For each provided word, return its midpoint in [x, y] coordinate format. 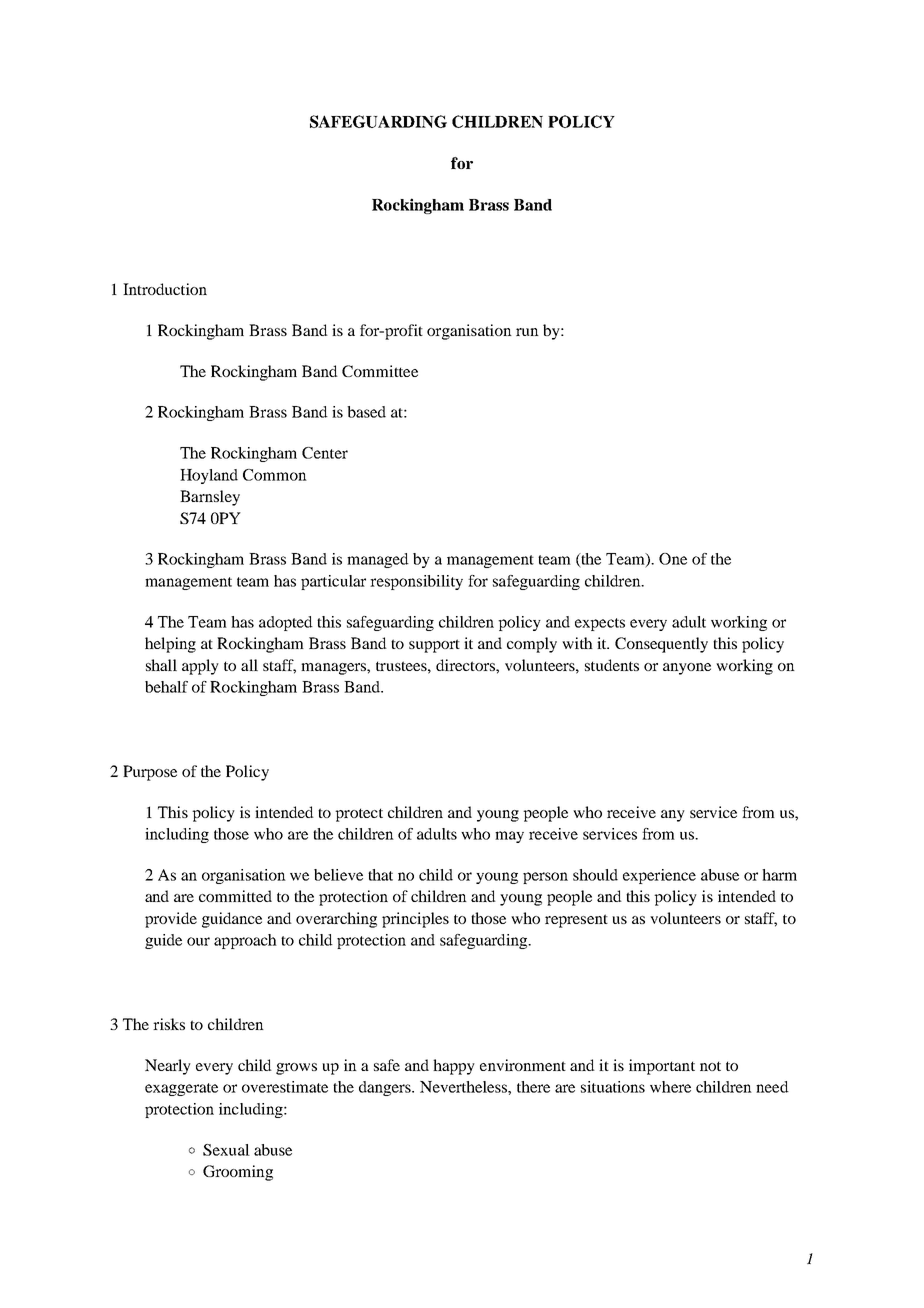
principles [415, 920]
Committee [380, 371]
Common [275, 475]
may [509, 837]
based [366, 412]
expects [600, 624]
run [527, 332]
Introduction [165, 289]
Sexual [226, 1150]
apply [200, 667]
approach [245, 941]
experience [659, 876]
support [434, 646]
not [710, 1066]
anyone [687, 669]
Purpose [150, 773]
